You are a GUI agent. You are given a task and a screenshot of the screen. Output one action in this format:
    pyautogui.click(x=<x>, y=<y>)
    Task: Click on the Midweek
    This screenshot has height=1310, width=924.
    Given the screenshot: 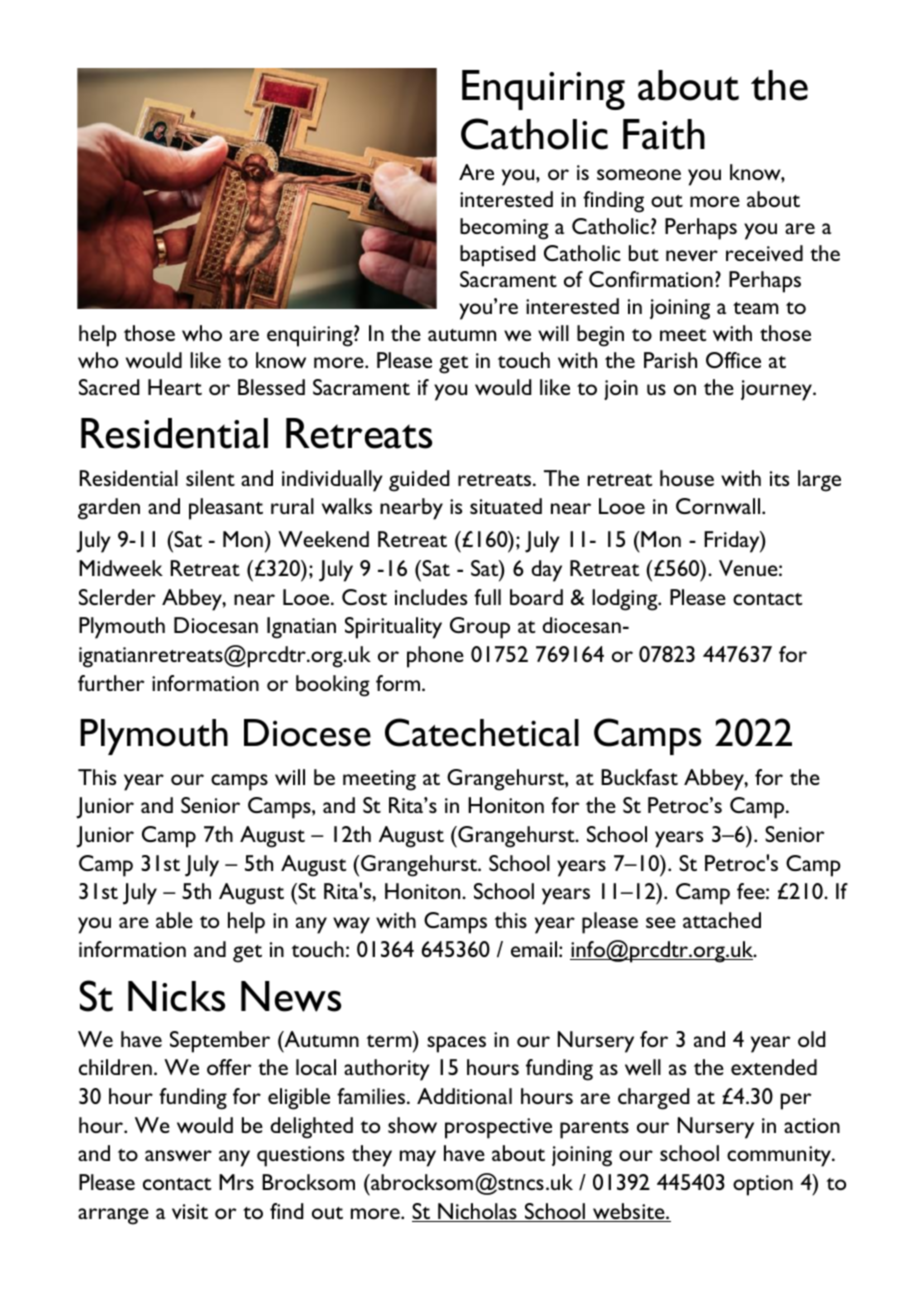 What is the action you would take?
    pyautogui.click(x=121, y=568)
